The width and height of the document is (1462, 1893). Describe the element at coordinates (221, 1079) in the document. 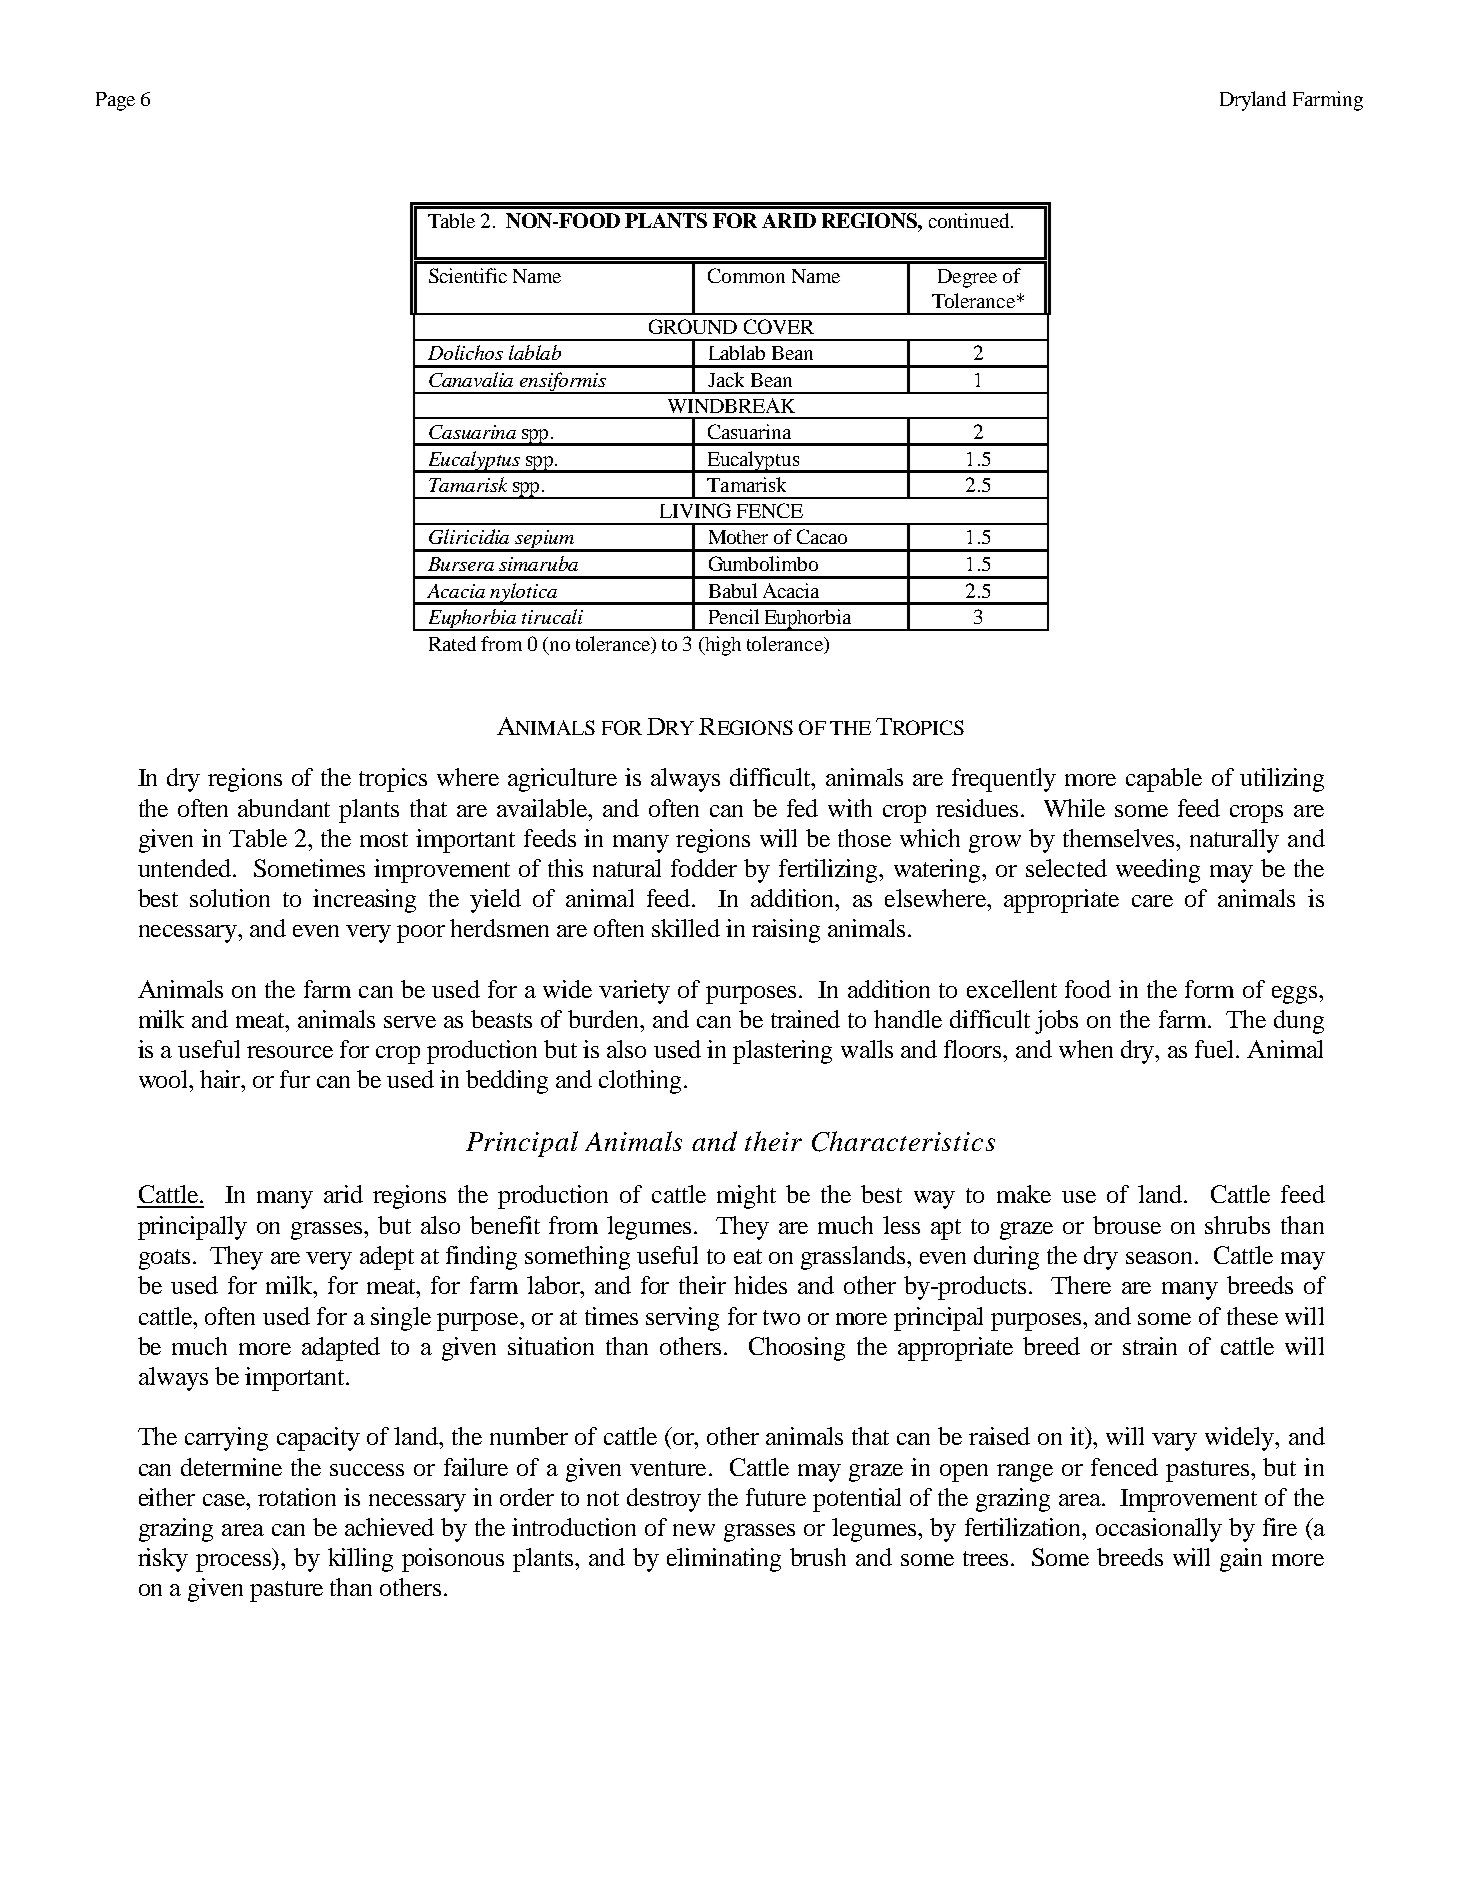

I see `hair` at that location.
